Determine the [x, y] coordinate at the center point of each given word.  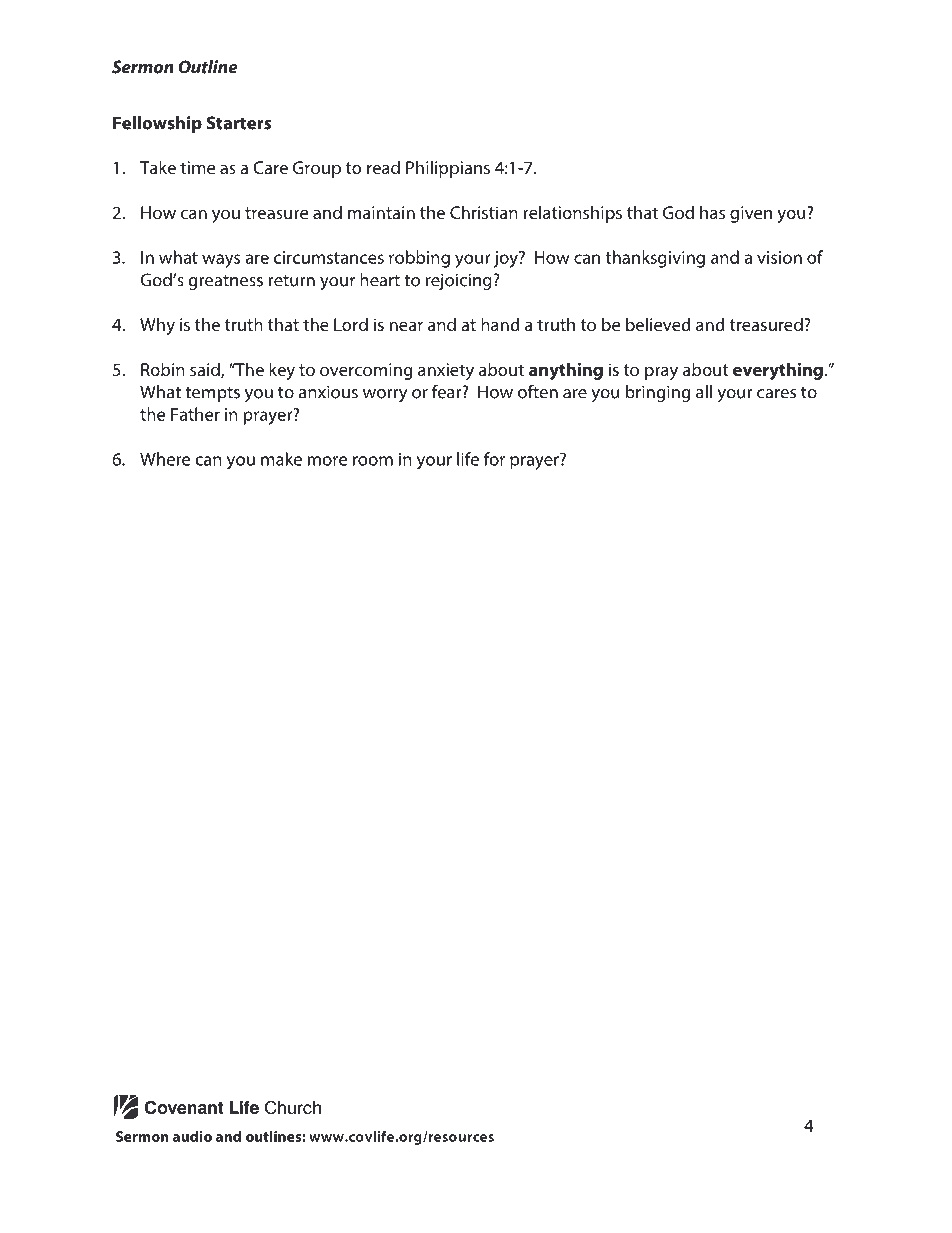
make [281, 459]
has [712, 212]
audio [192, 1136]
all [704, 392]
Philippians [448, 169]
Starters [239, 123]
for [494, 459]
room [373, 461]
